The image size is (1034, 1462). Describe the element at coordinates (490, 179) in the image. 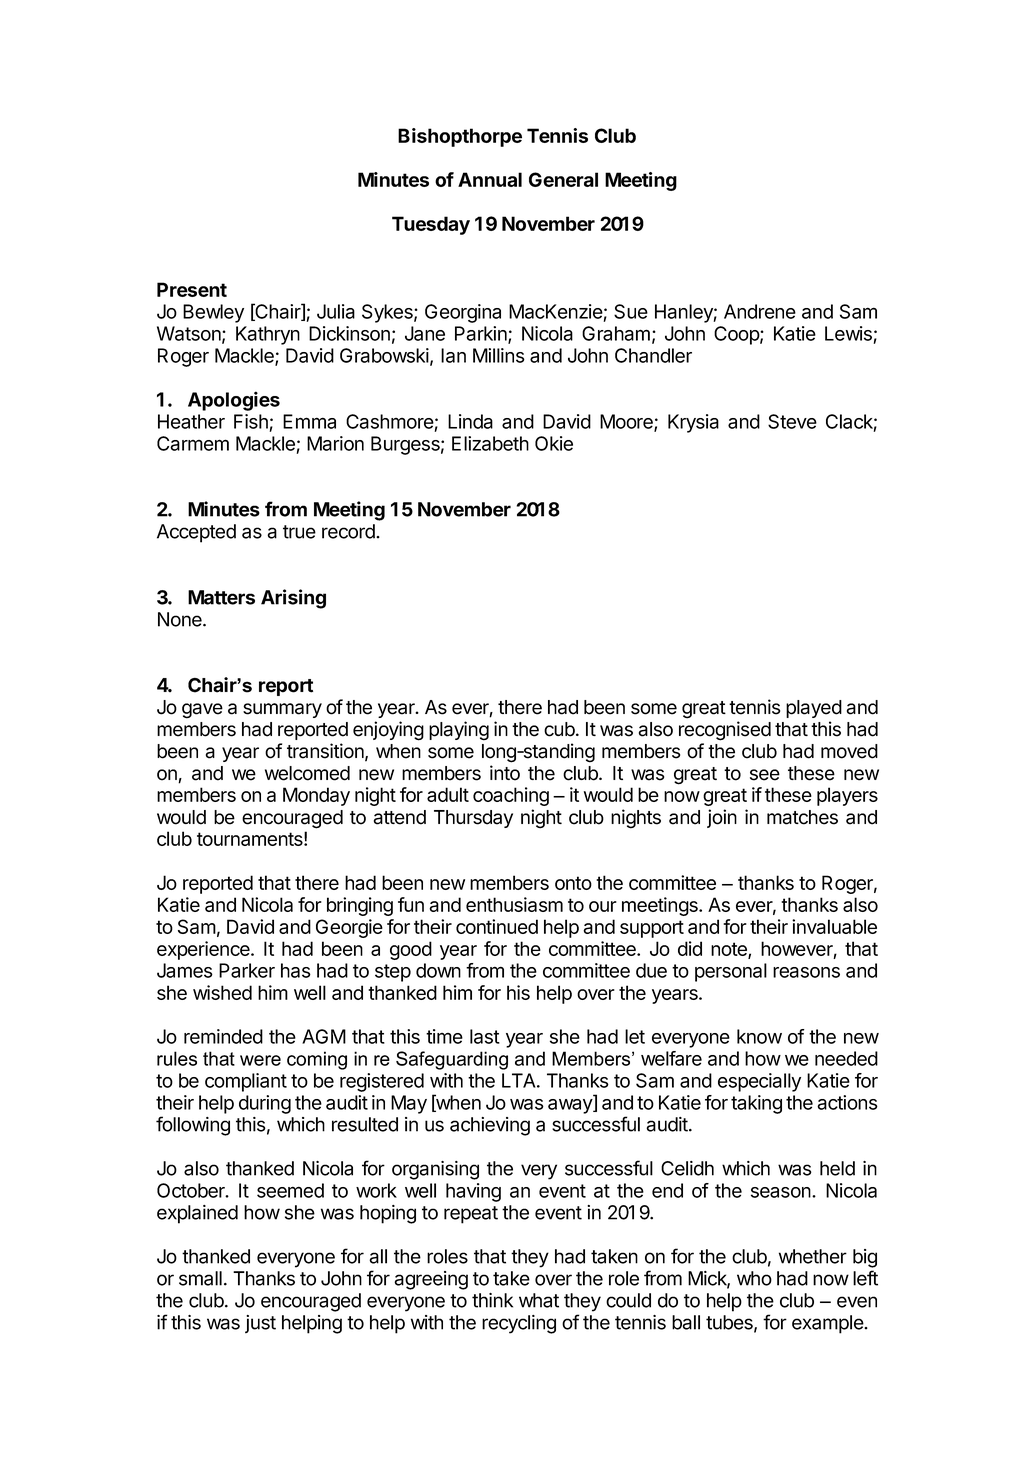

I see `Annual` at that location.
